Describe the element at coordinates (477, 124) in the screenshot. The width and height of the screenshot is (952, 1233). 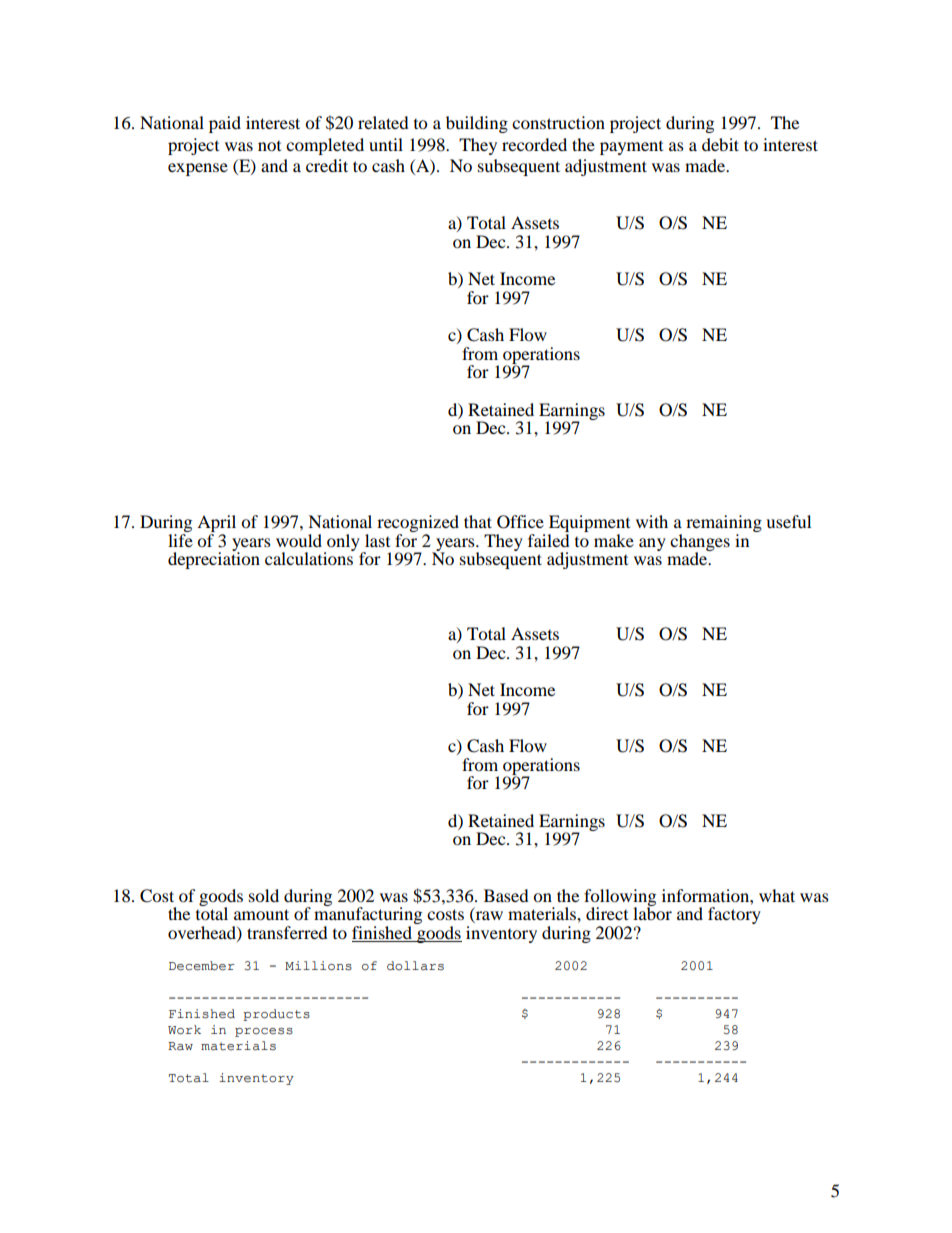
I see `building` at that location.
